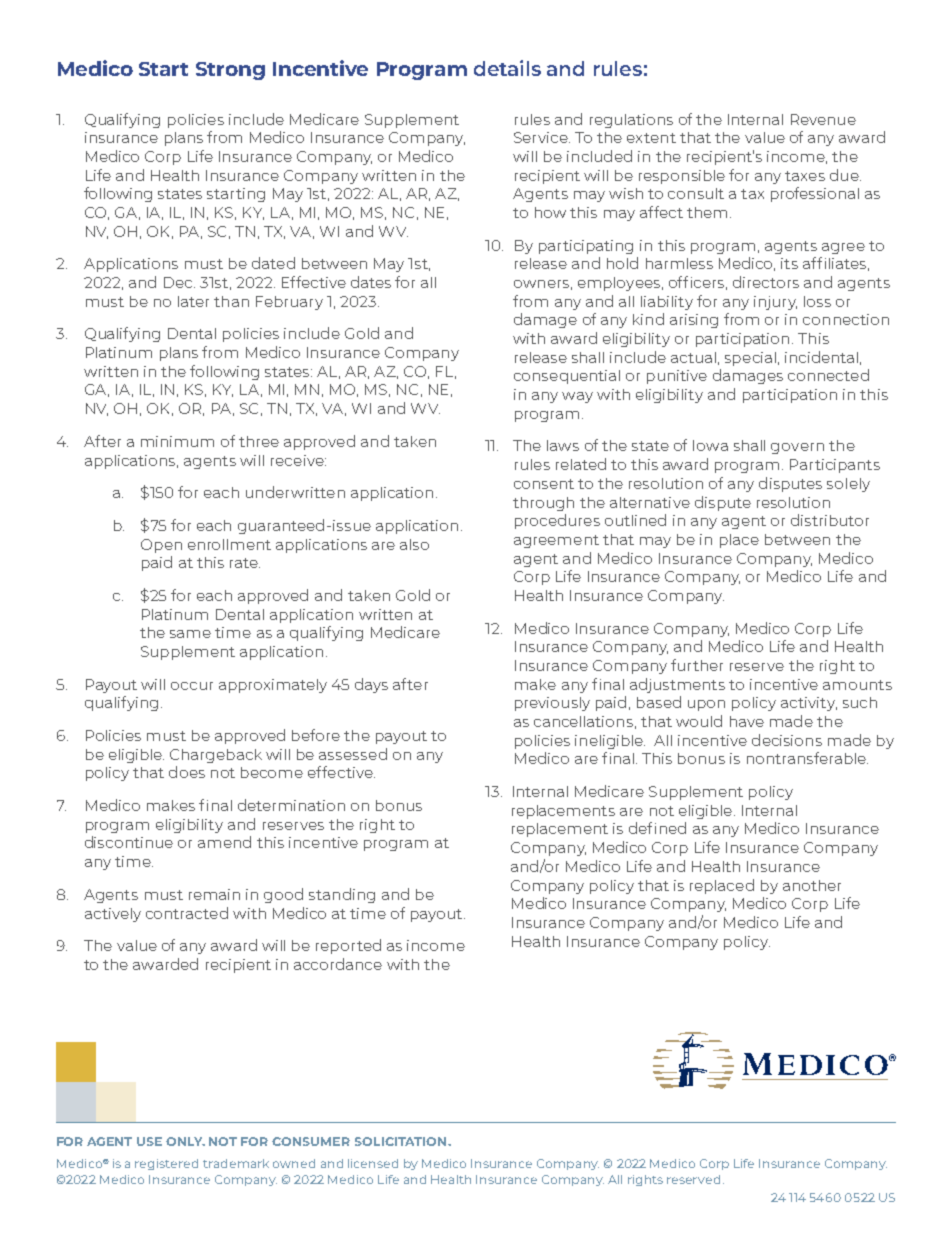  What do you see at coordinates (563, 445) in the screenshot?
I see `laws` at bounding box center [563, 445].
